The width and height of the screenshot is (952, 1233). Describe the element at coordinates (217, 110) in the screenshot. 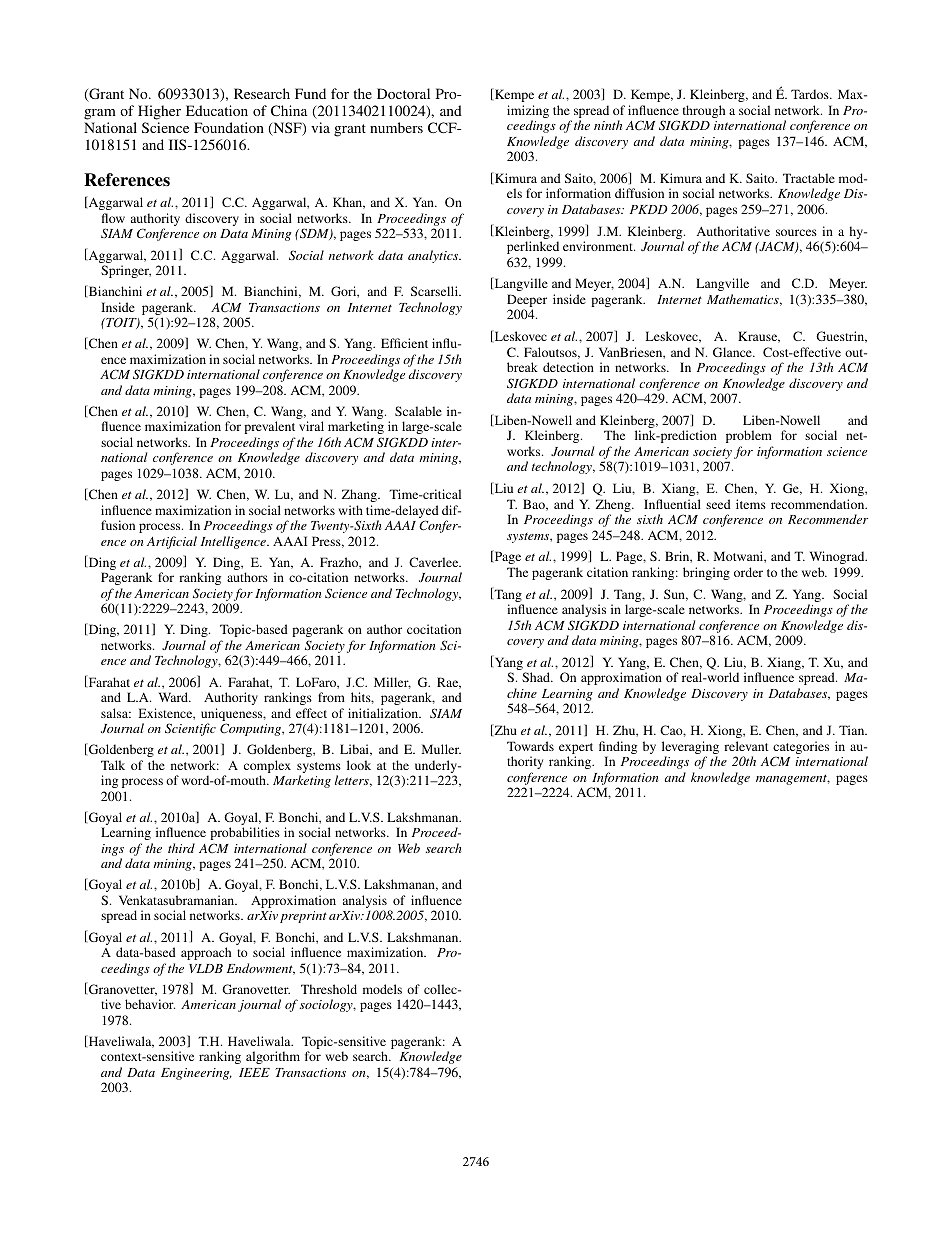

I see `Education` at that location.
